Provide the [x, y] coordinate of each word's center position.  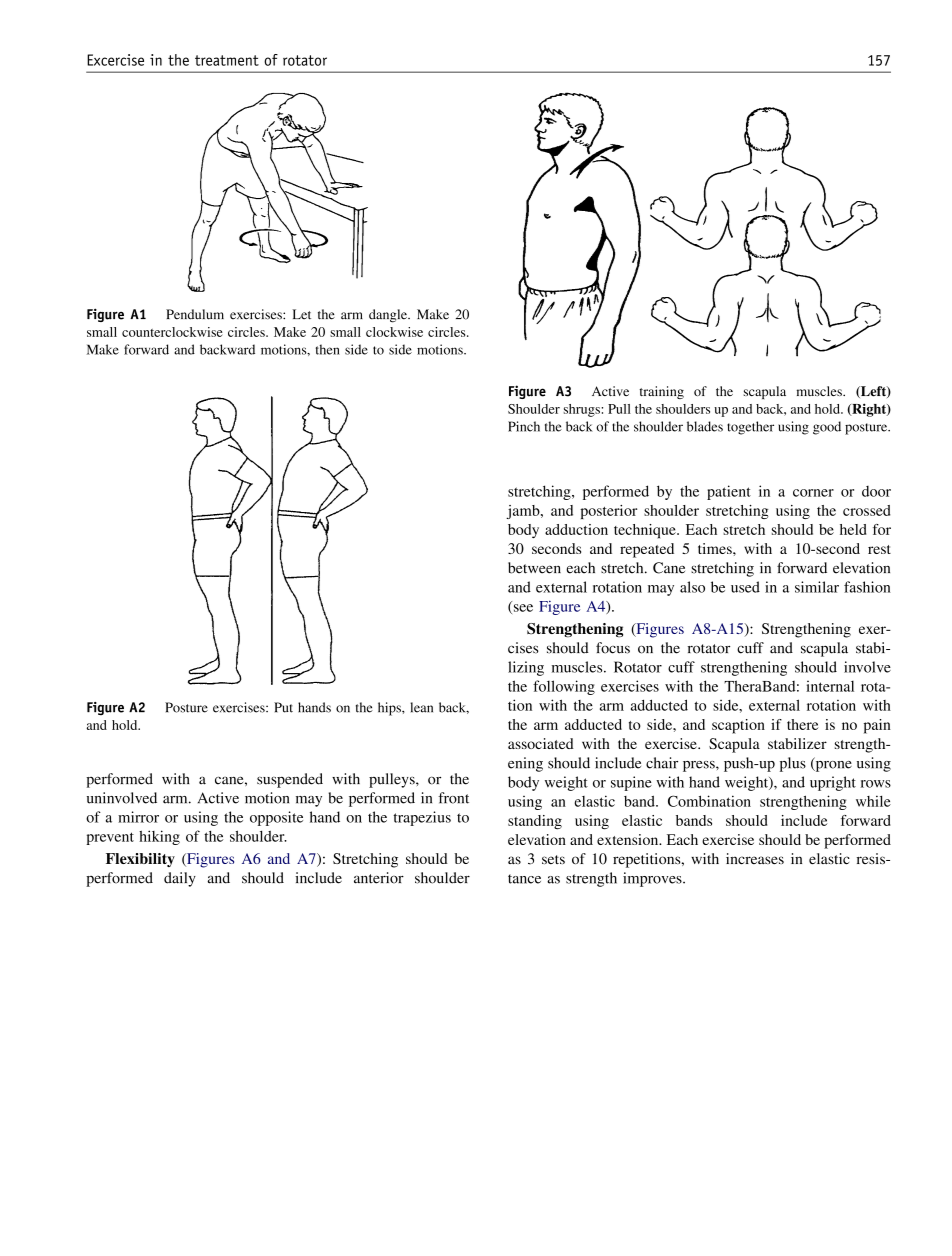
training [662, 392]
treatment [227, 60]
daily [180, 879]
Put [283, 707]
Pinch [524, 426]
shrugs [582, 410]
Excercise [115, 60]
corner [813, 493]
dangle [389, 316]
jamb [524, 512]
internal [830, 686]
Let [301, 314]
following [564, 687]
